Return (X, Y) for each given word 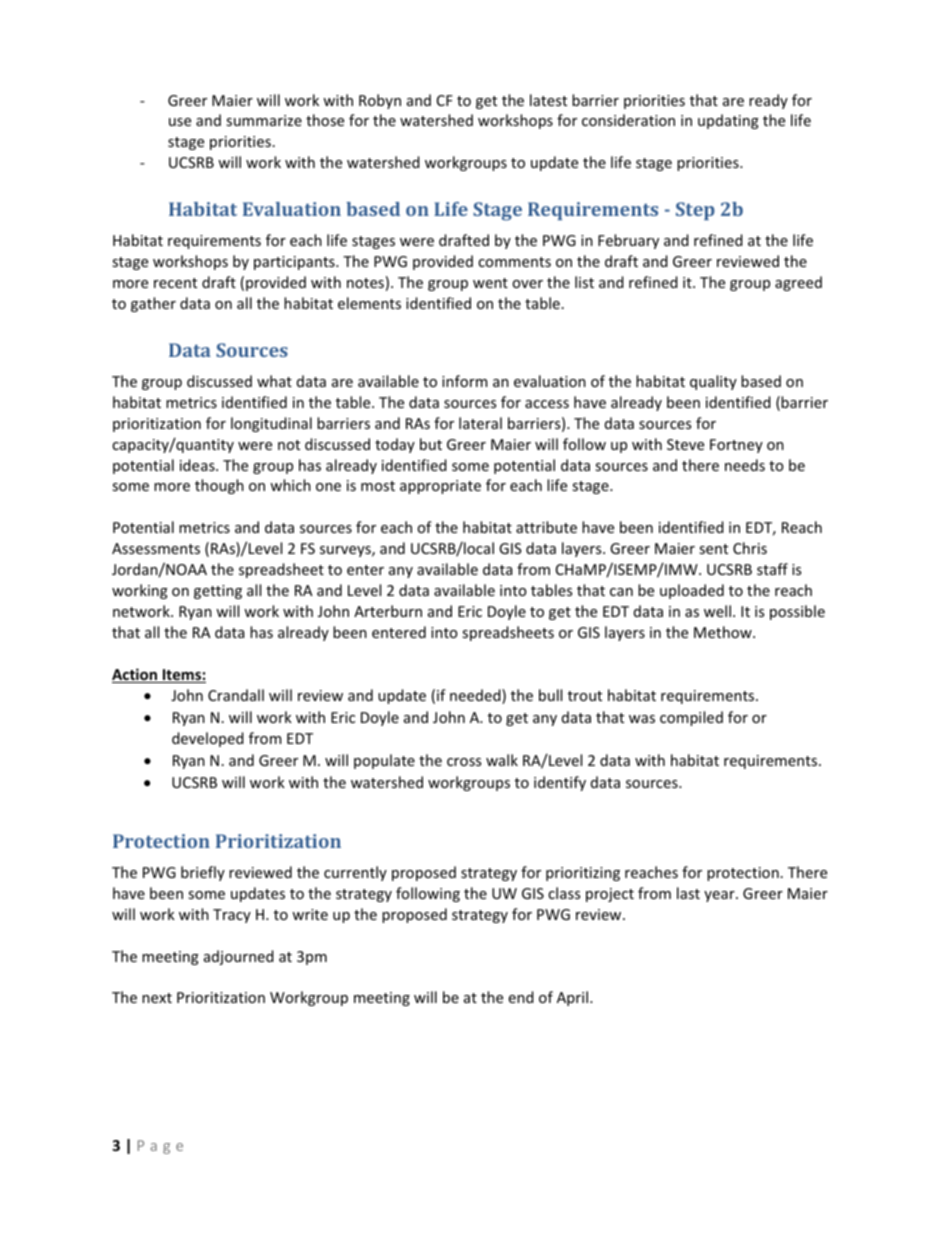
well (717, 611)
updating (728, 121)
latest (548, 100)
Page (160, 1147)
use (180, 122)
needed (476, 696)
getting (218, 592)
